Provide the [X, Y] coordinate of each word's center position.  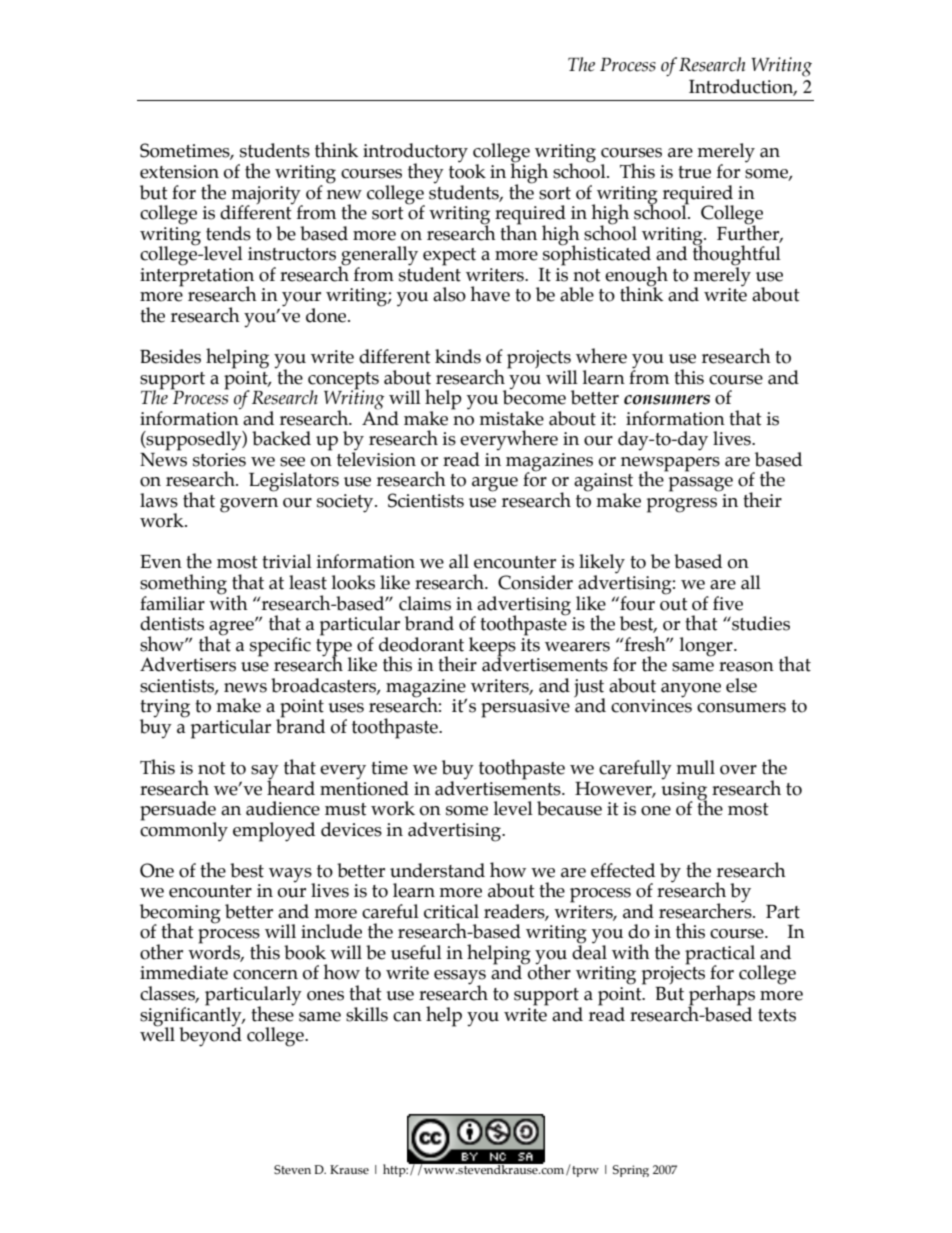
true [694, 172]
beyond [210, 1036]
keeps [492, 647]
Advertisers [188, 664]
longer [707, 647]
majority [266, 196]
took [467, 170]
